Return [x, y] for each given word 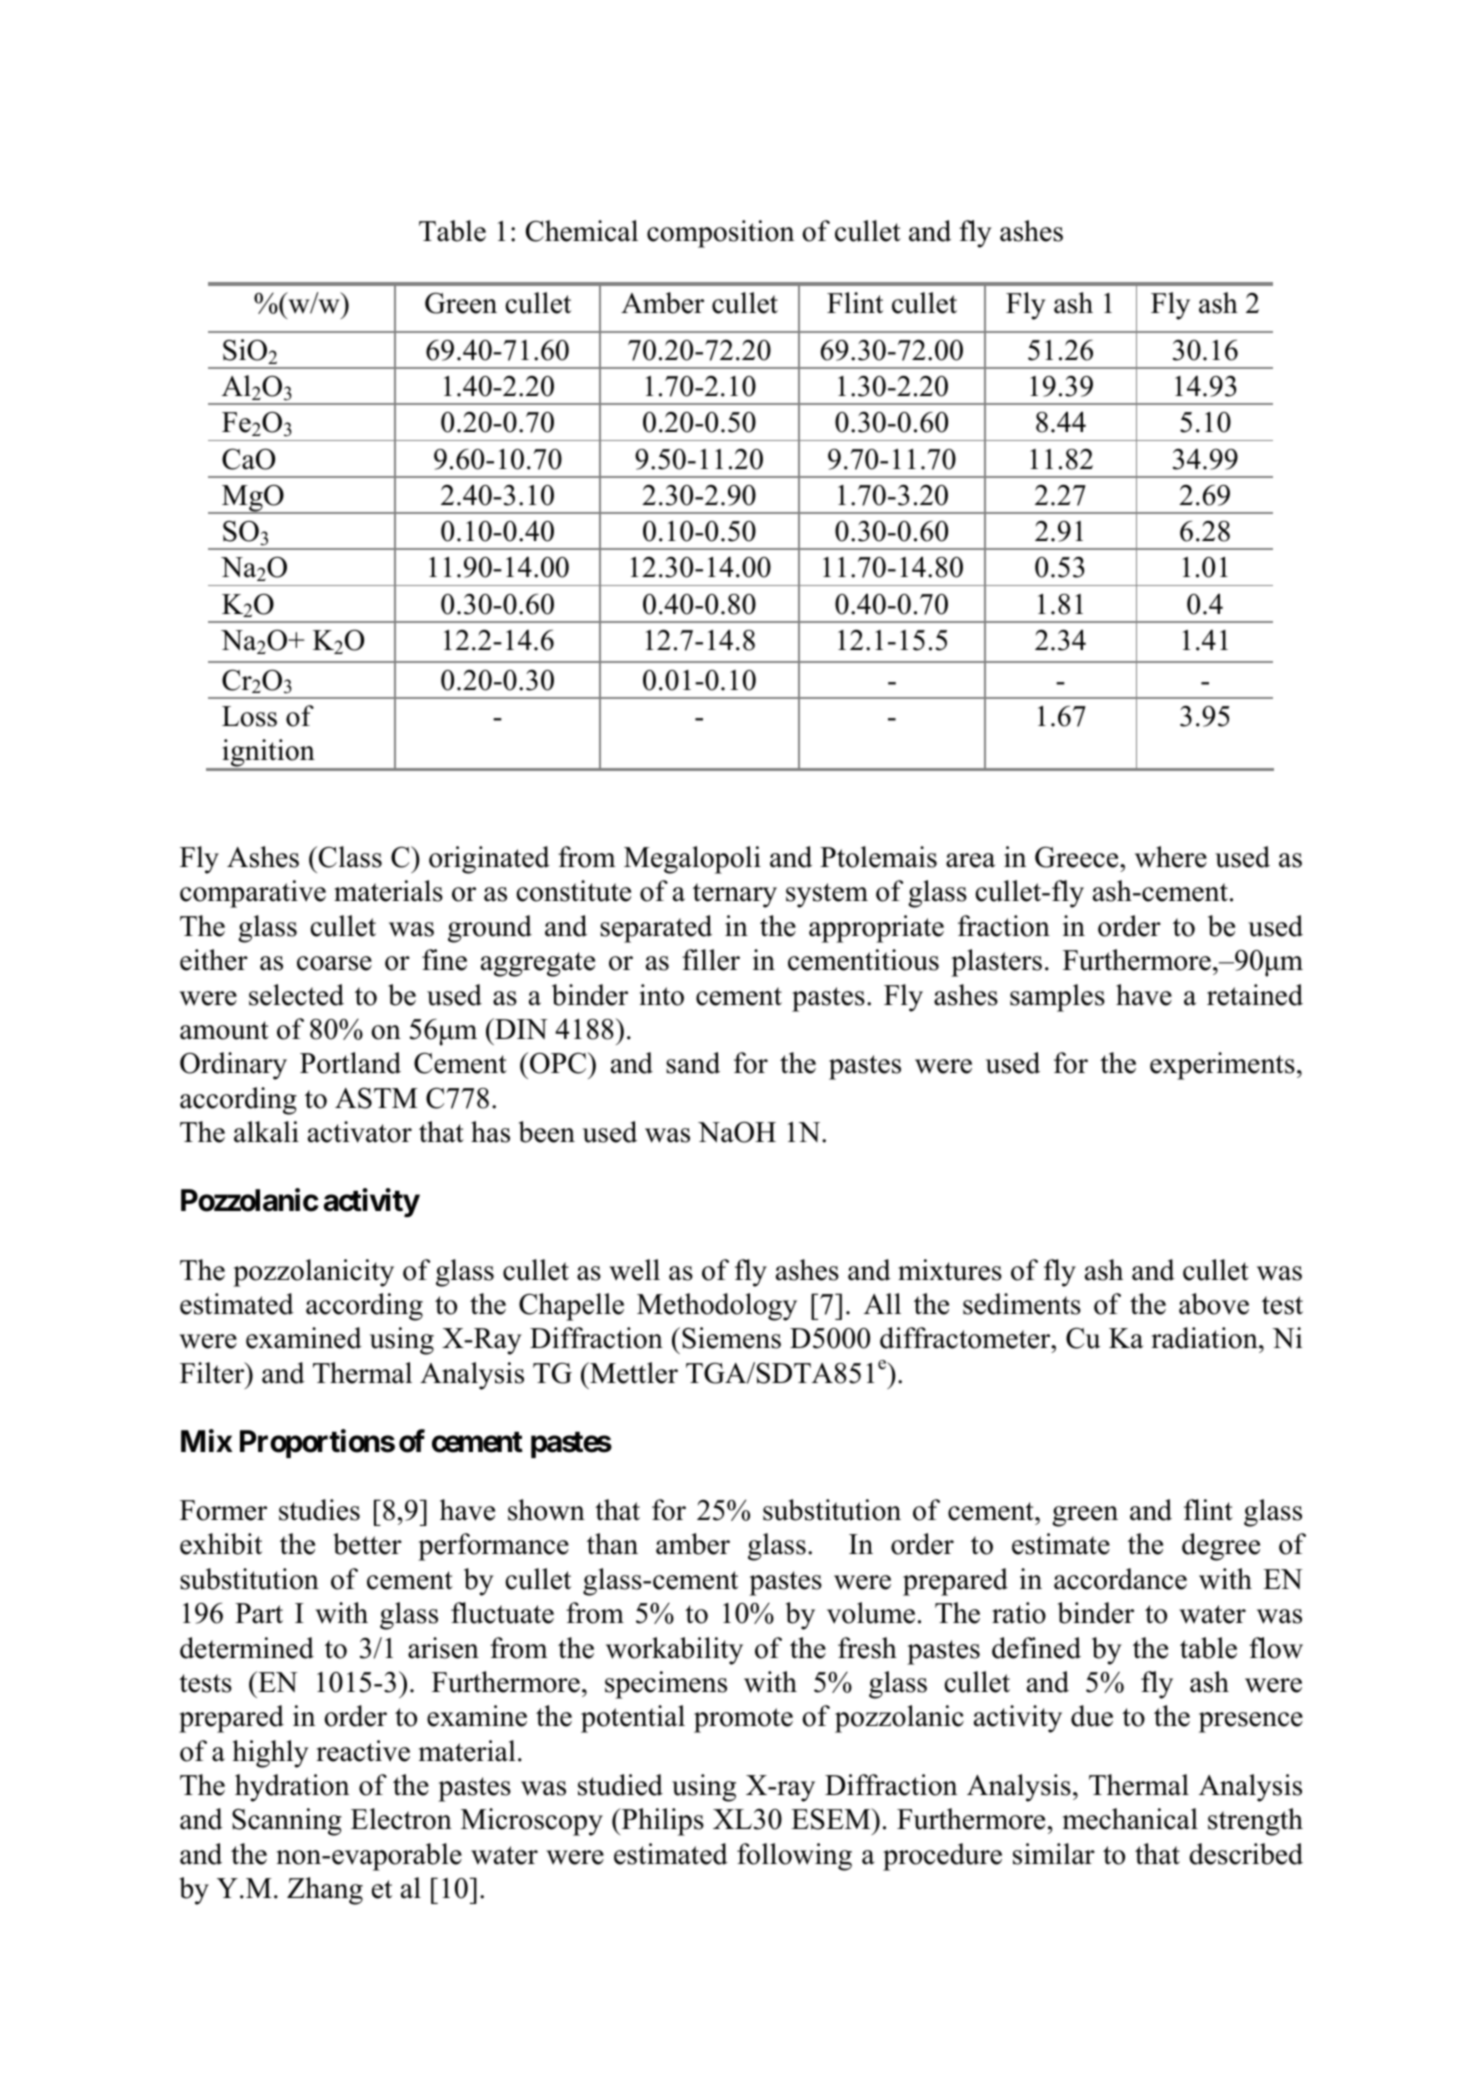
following [794, 1857]
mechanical [1130, 1819]
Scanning [287, 1822]
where [1171, 857]
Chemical [582, 231]
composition [720, 234]
